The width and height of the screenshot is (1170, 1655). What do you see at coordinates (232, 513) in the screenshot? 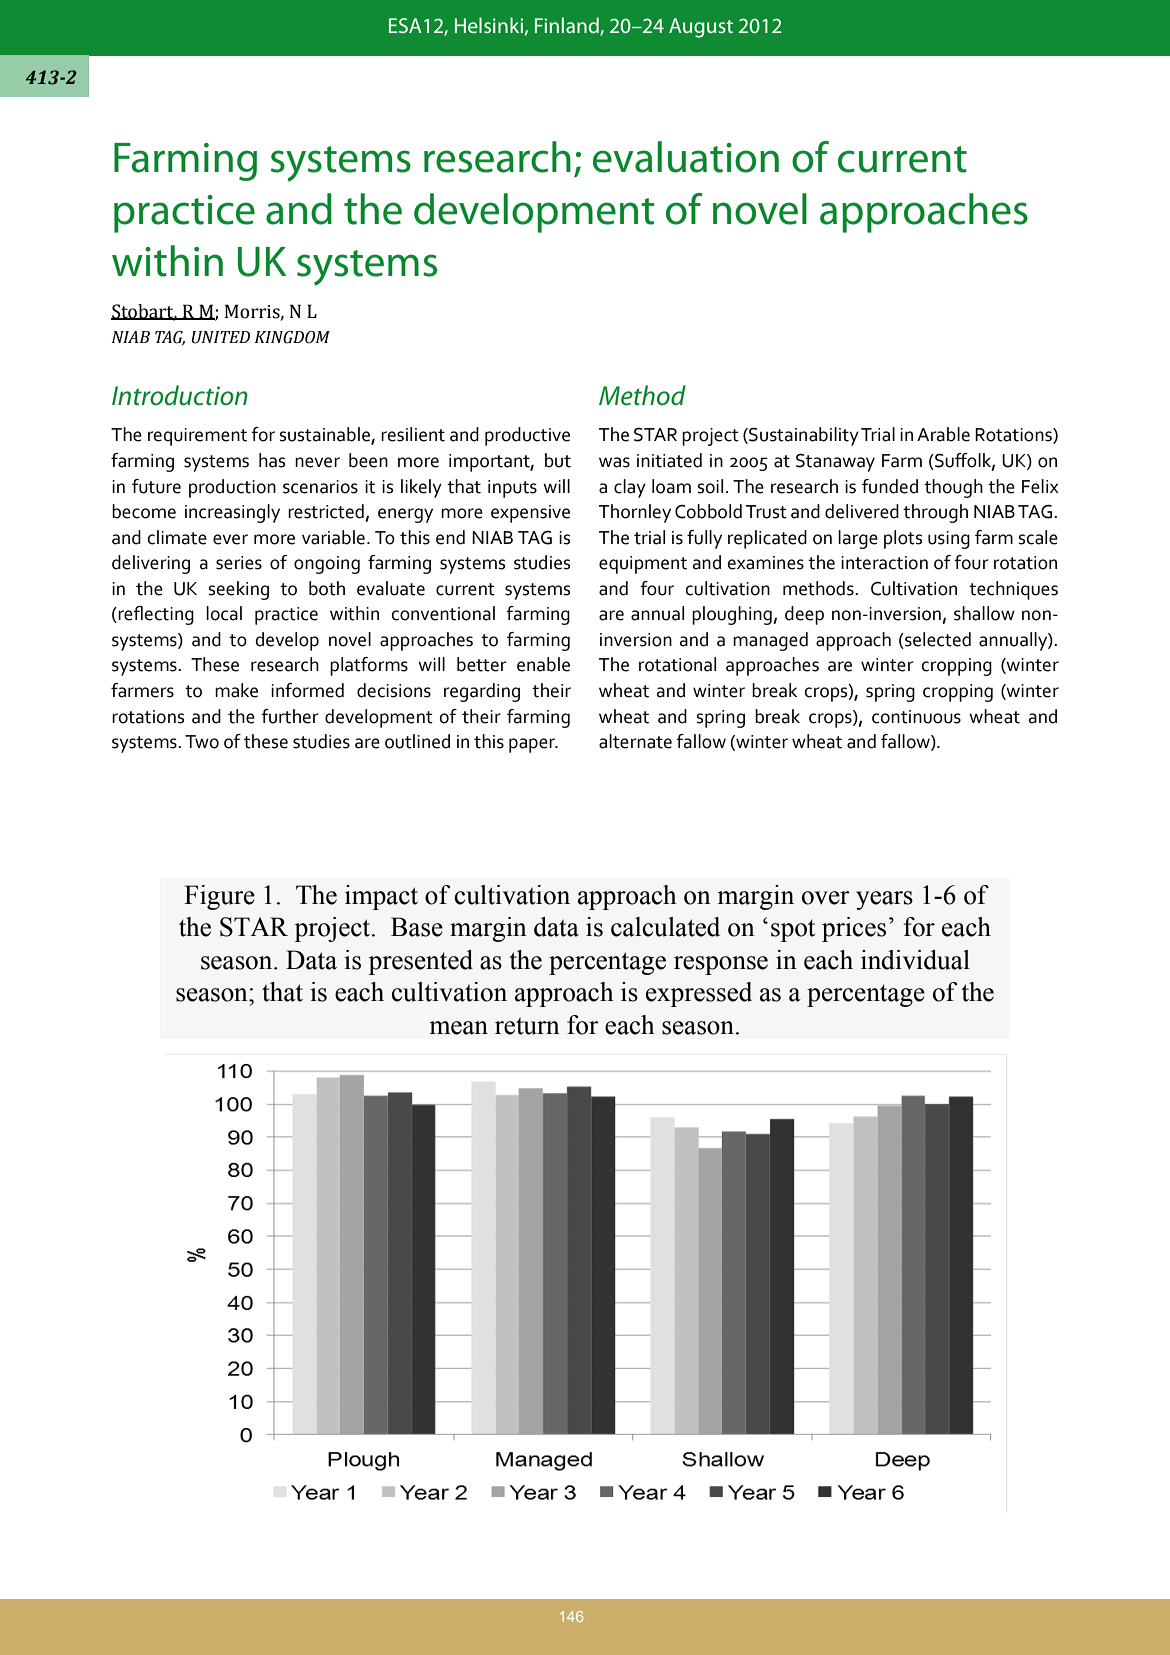
I see `increasingly` at bounding box center [232, 513].
